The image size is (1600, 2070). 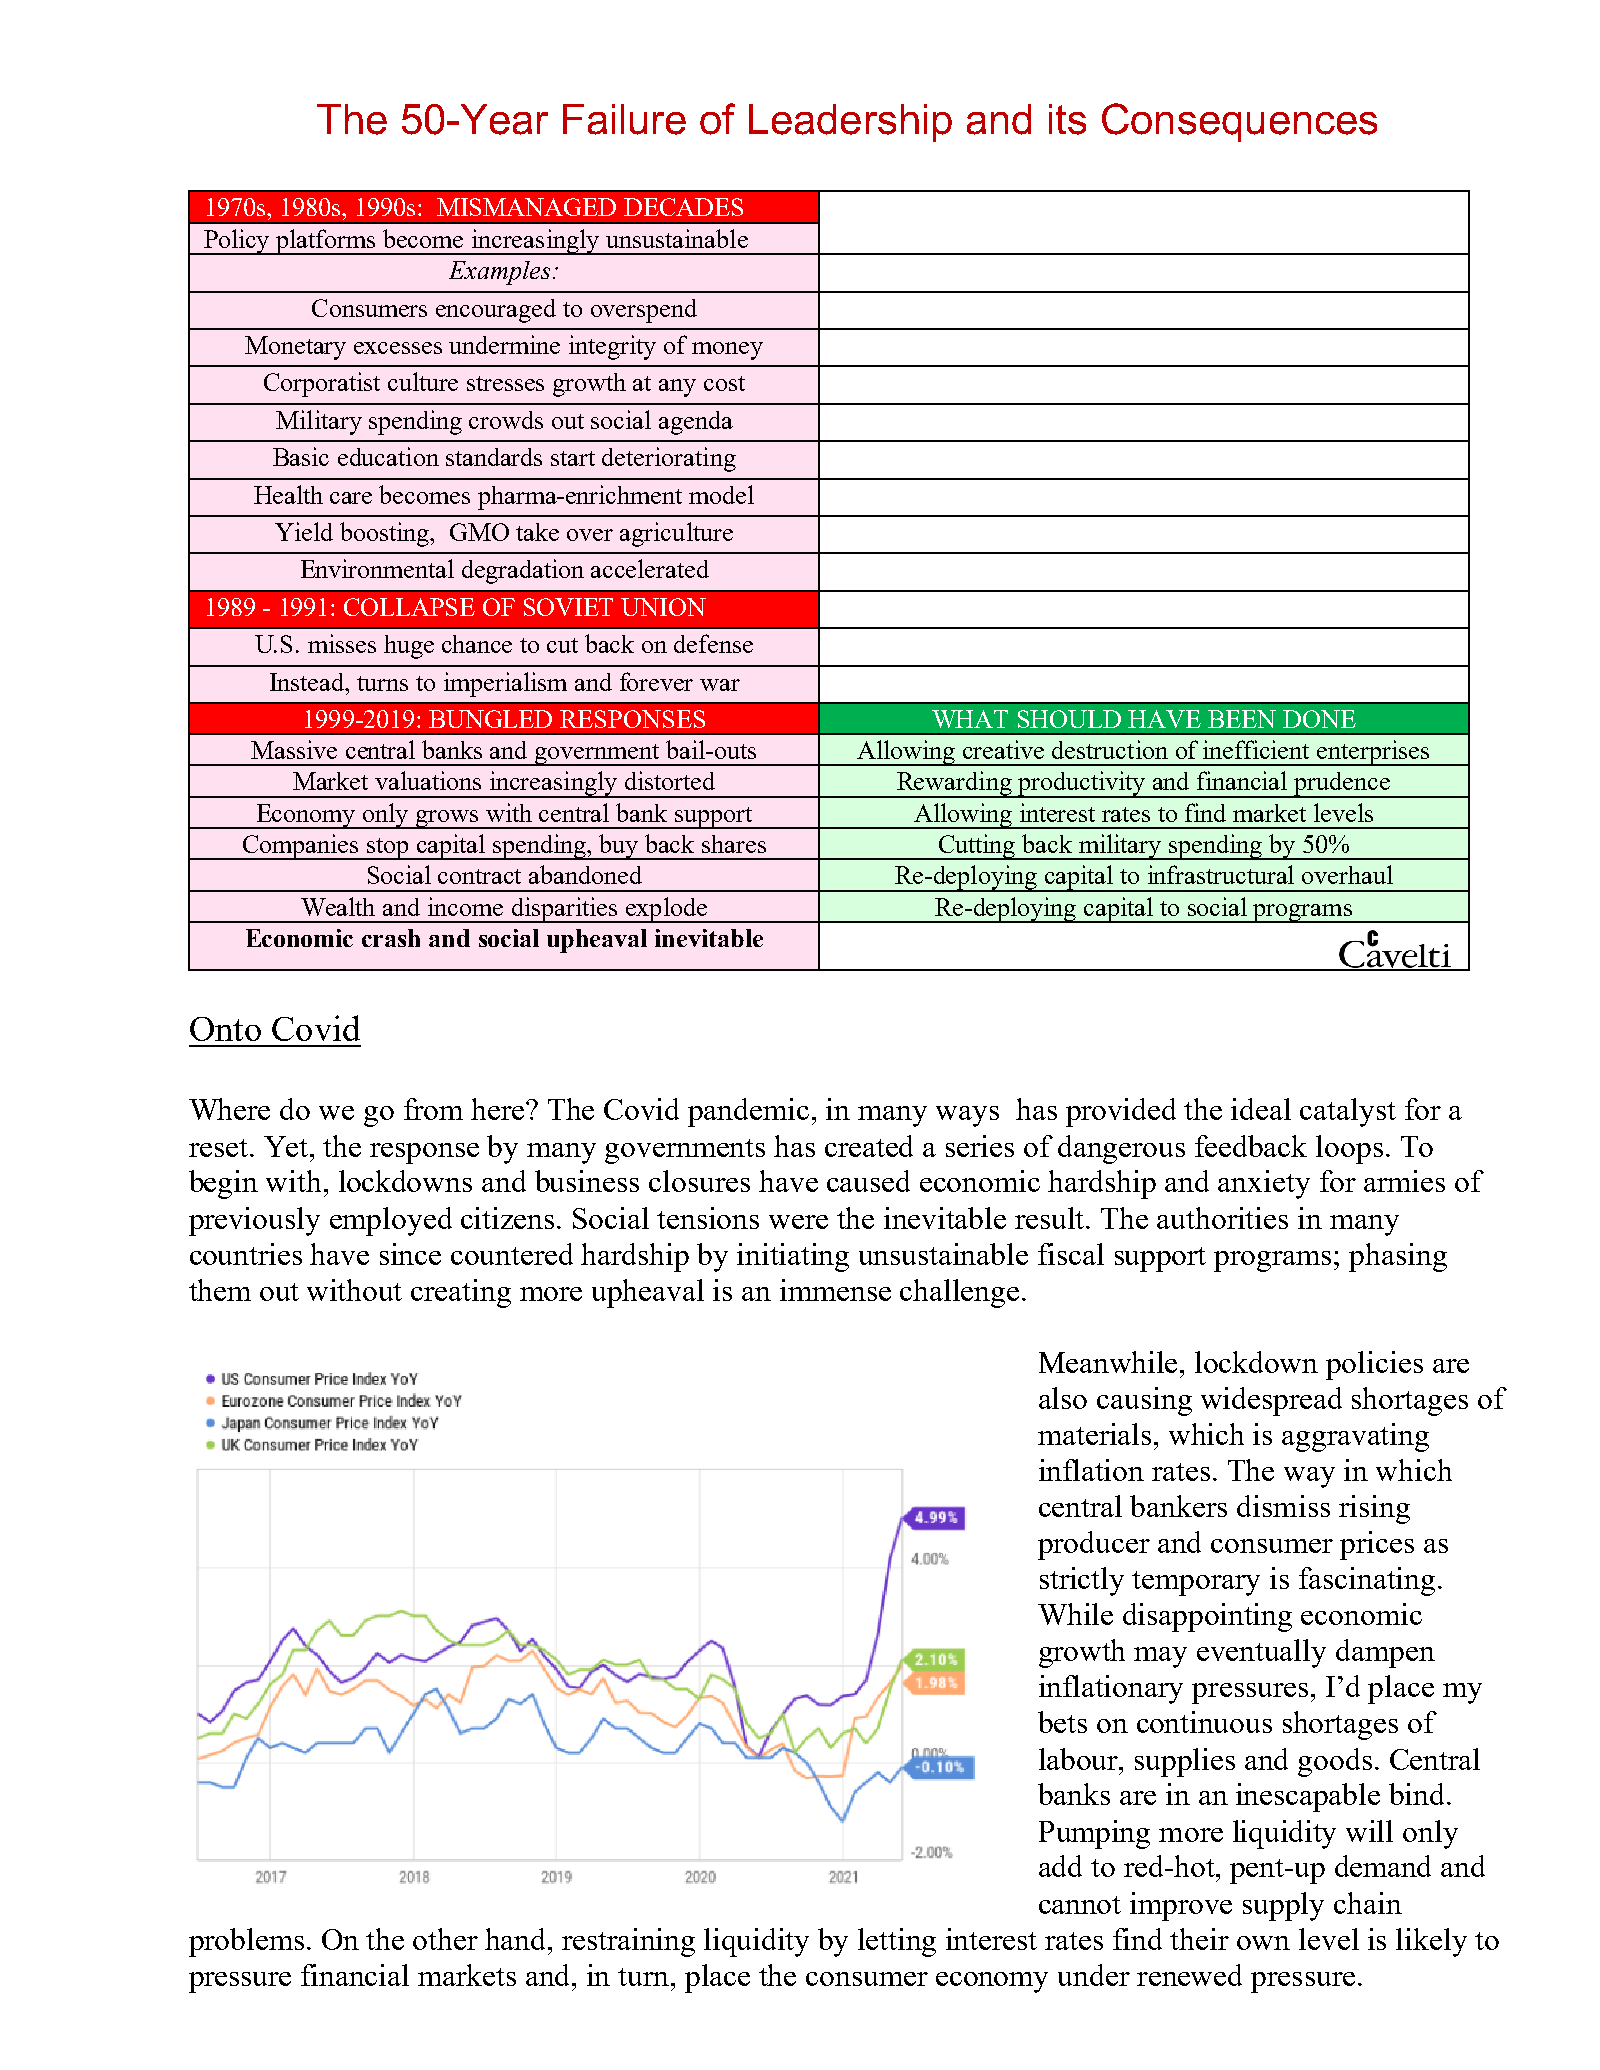 What do you see at coordinates (1261, 1109) in the screenshot?
I see `ideal` at bounding box center [1261, 1109].
